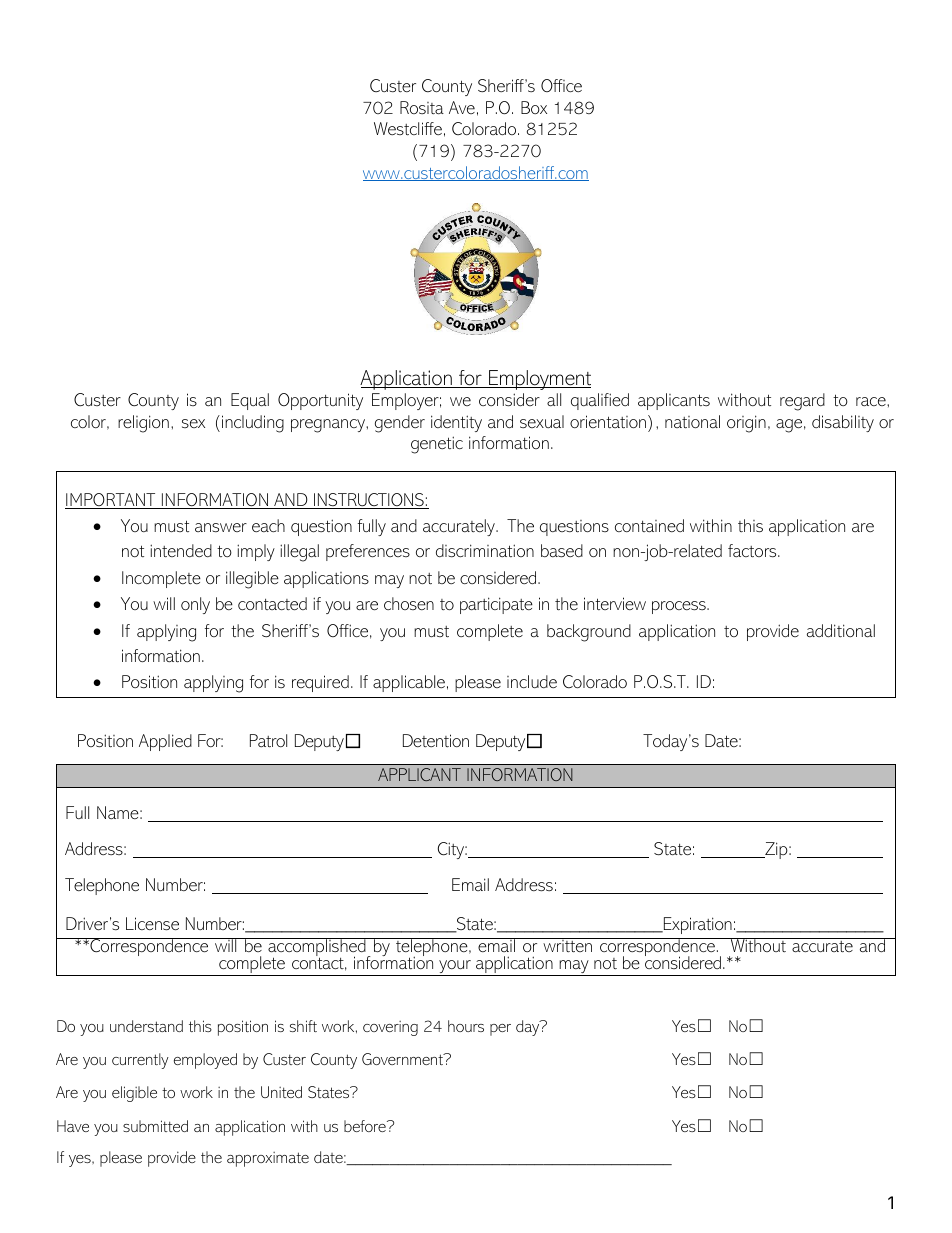 The image size is (952, 1233). I want to click on submitted, so click(155, 1126).
